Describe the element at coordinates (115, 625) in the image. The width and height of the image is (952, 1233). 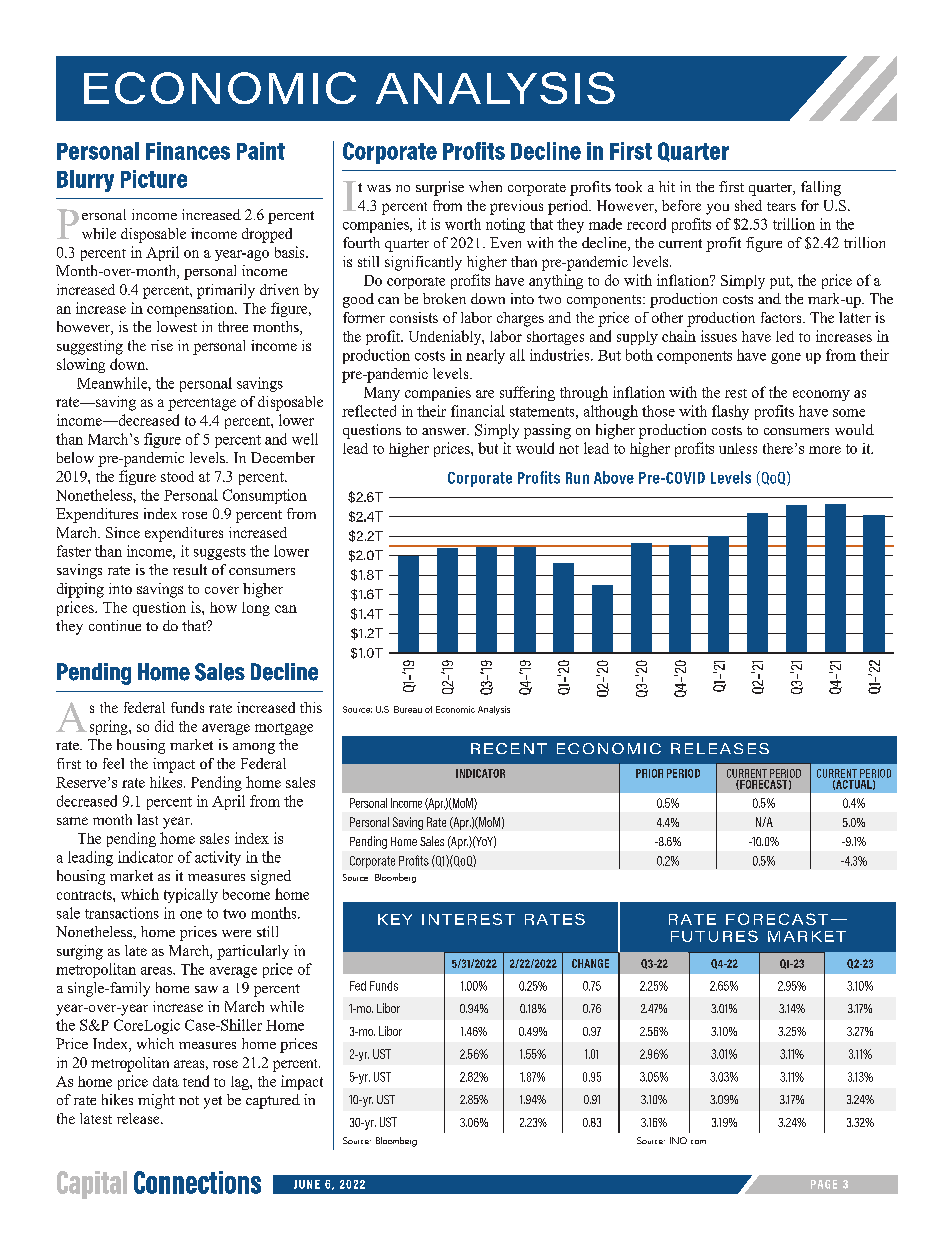
I see `continue` at that location.
